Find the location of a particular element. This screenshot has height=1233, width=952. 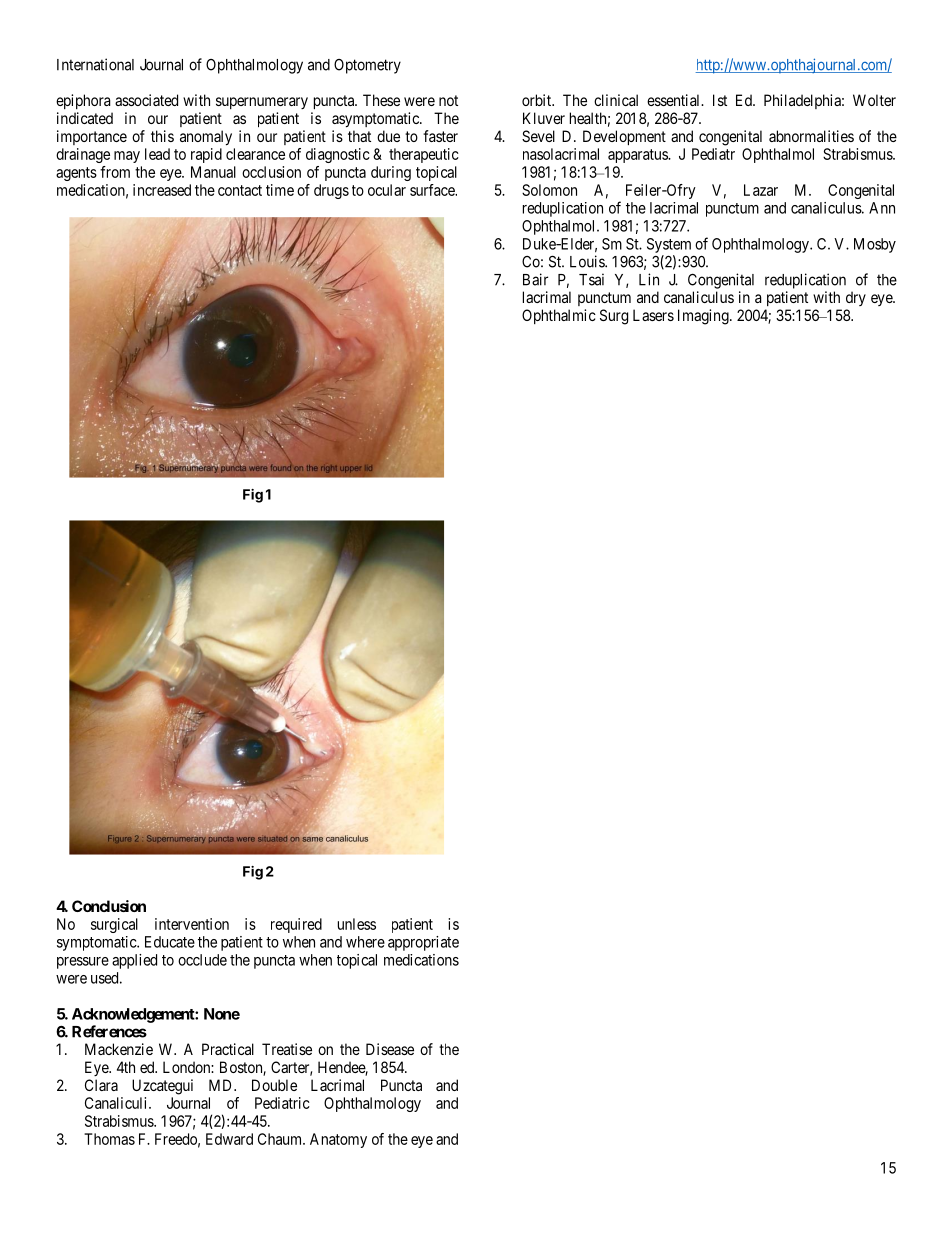

Imaging is located at coordinates (704, 317).
